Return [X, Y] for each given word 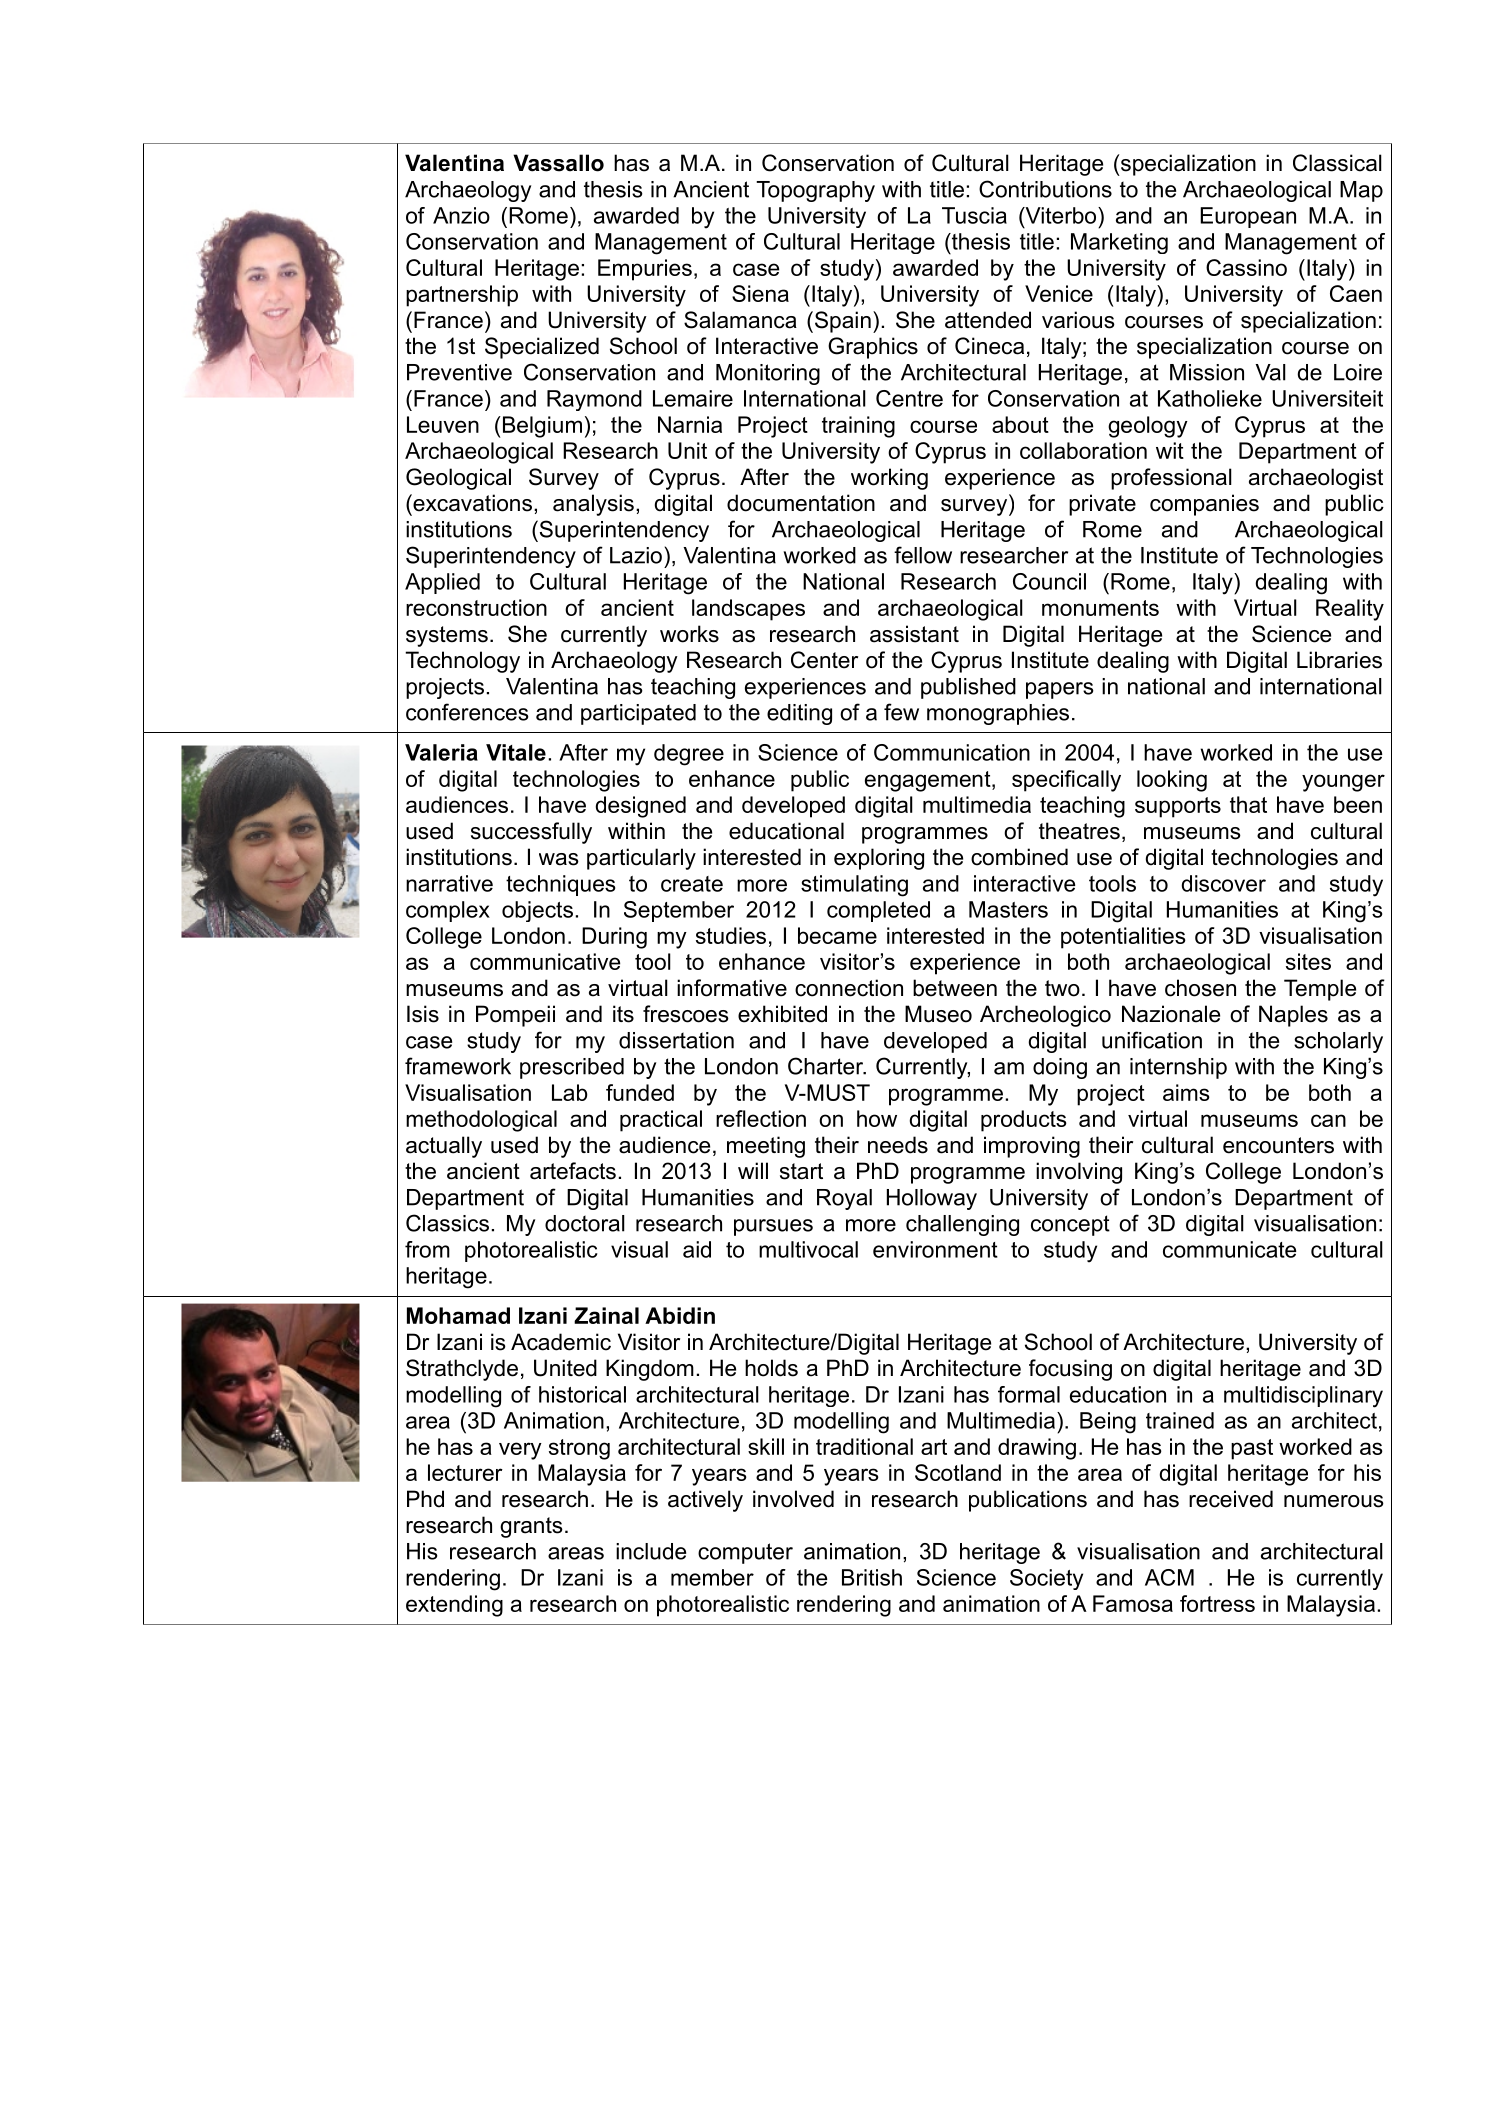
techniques [560, 885]
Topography [815, 191]
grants [531, 1527]
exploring [879, 859]
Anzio [461, 215]
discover [1223, 883]
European [1248, 217]
